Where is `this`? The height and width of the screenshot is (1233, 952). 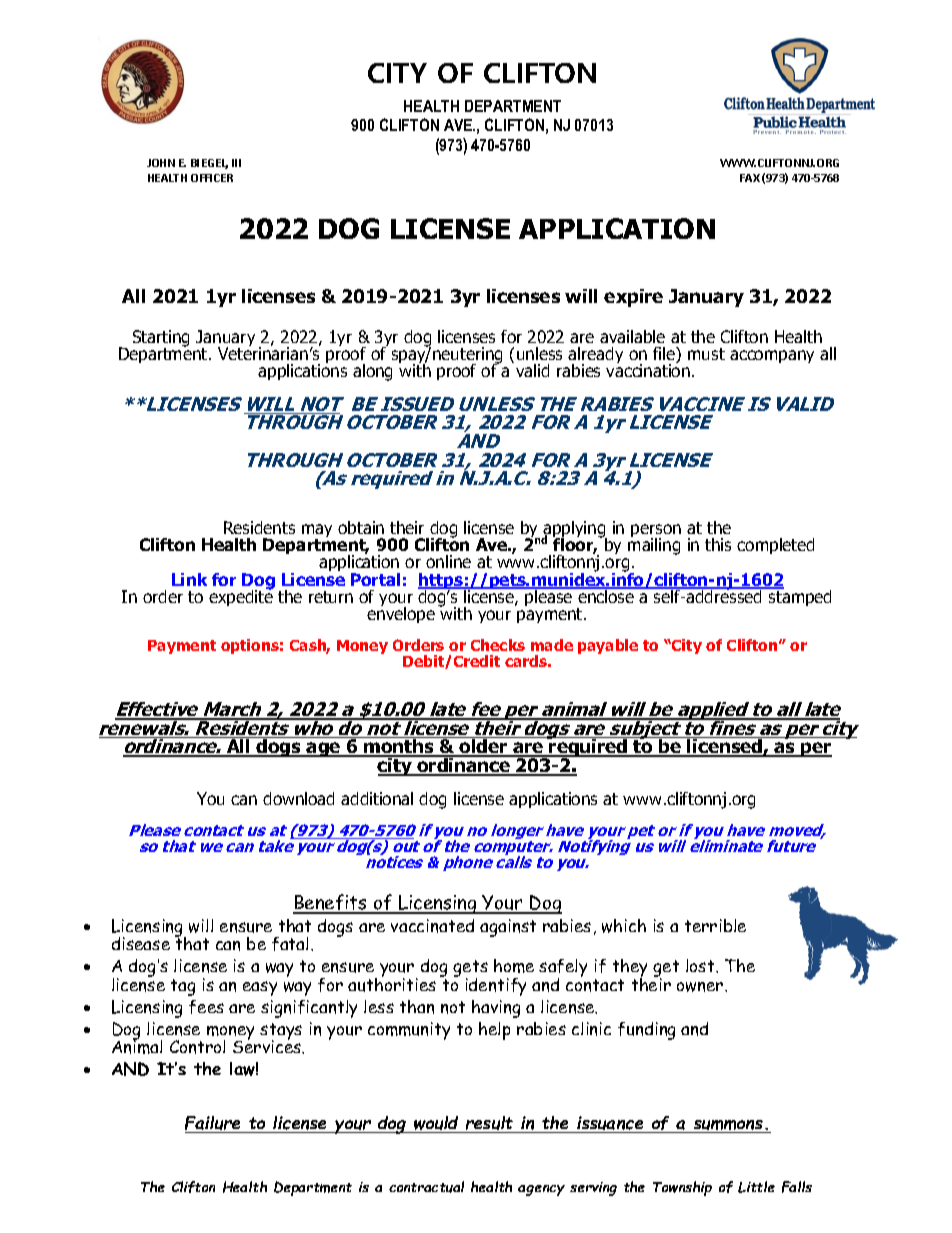 this is located at coordinates (718, 544).
